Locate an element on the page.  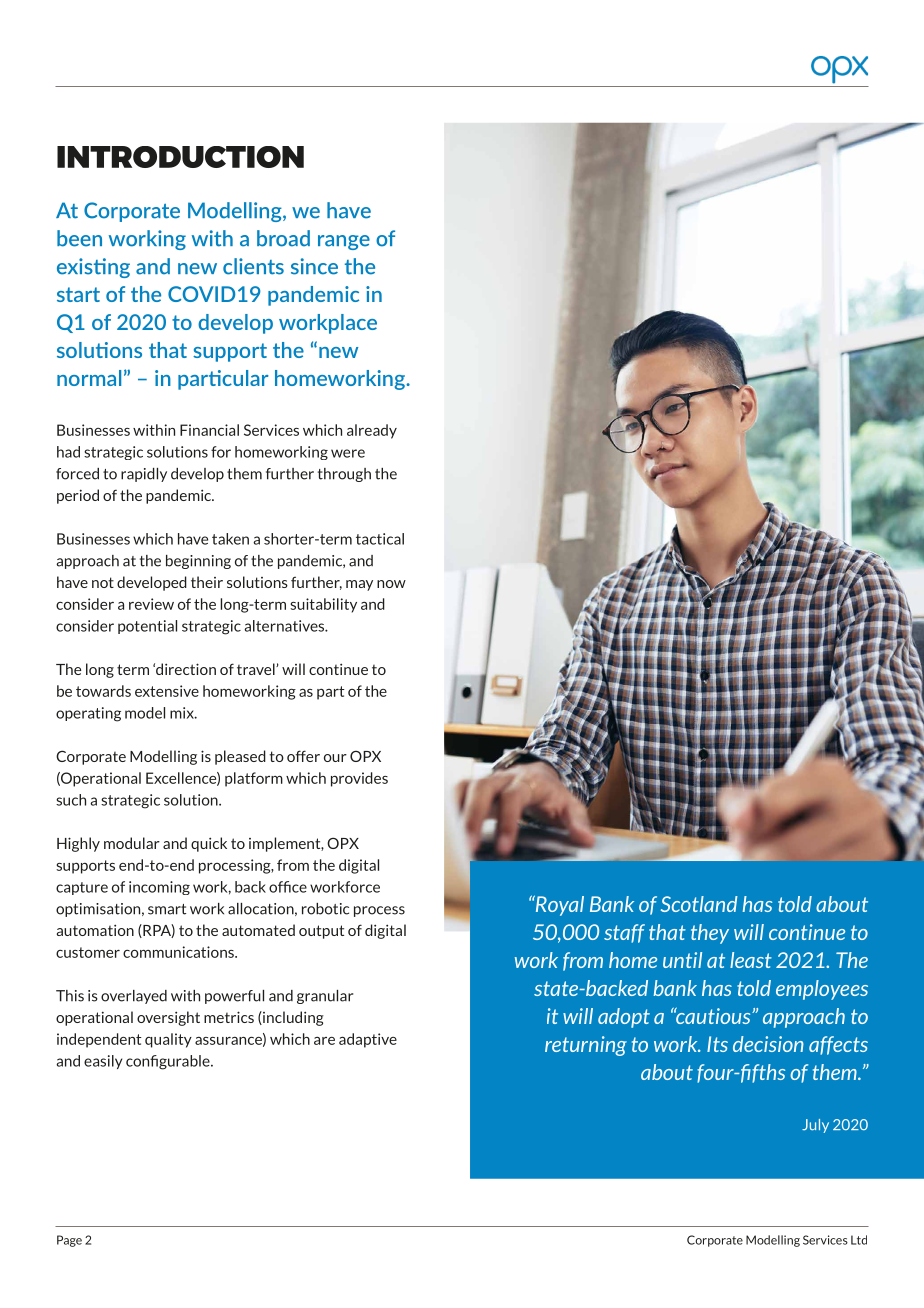
provides is located at coordinates (359, 779).
